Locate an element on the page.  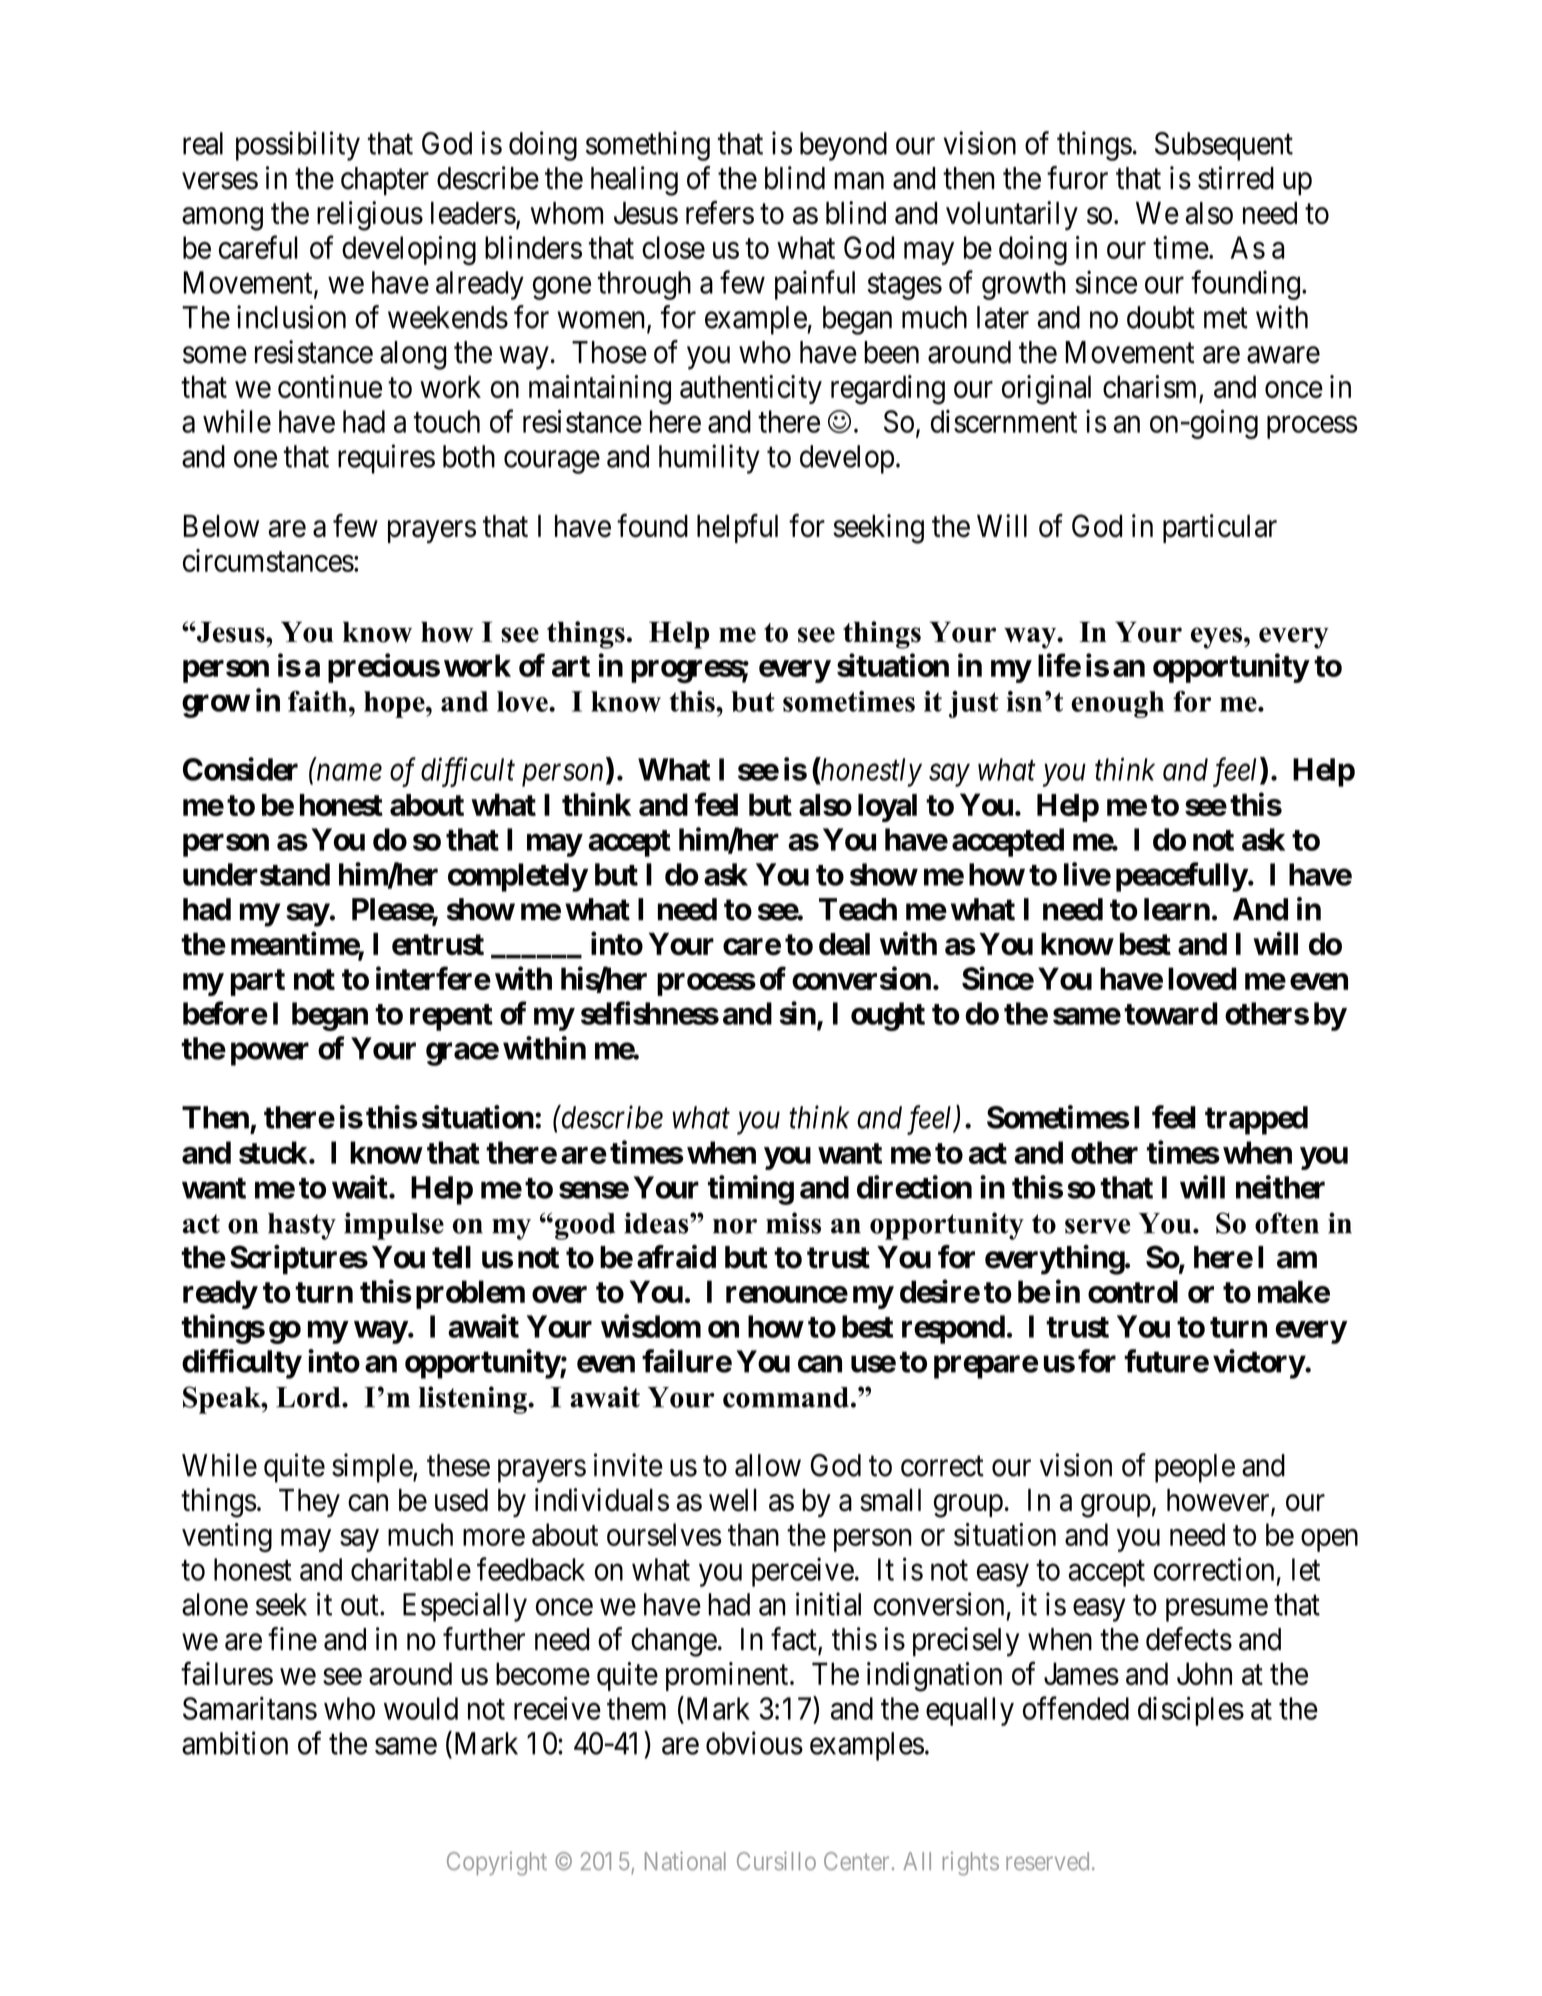
deal is located at coordinates (844, 944).
